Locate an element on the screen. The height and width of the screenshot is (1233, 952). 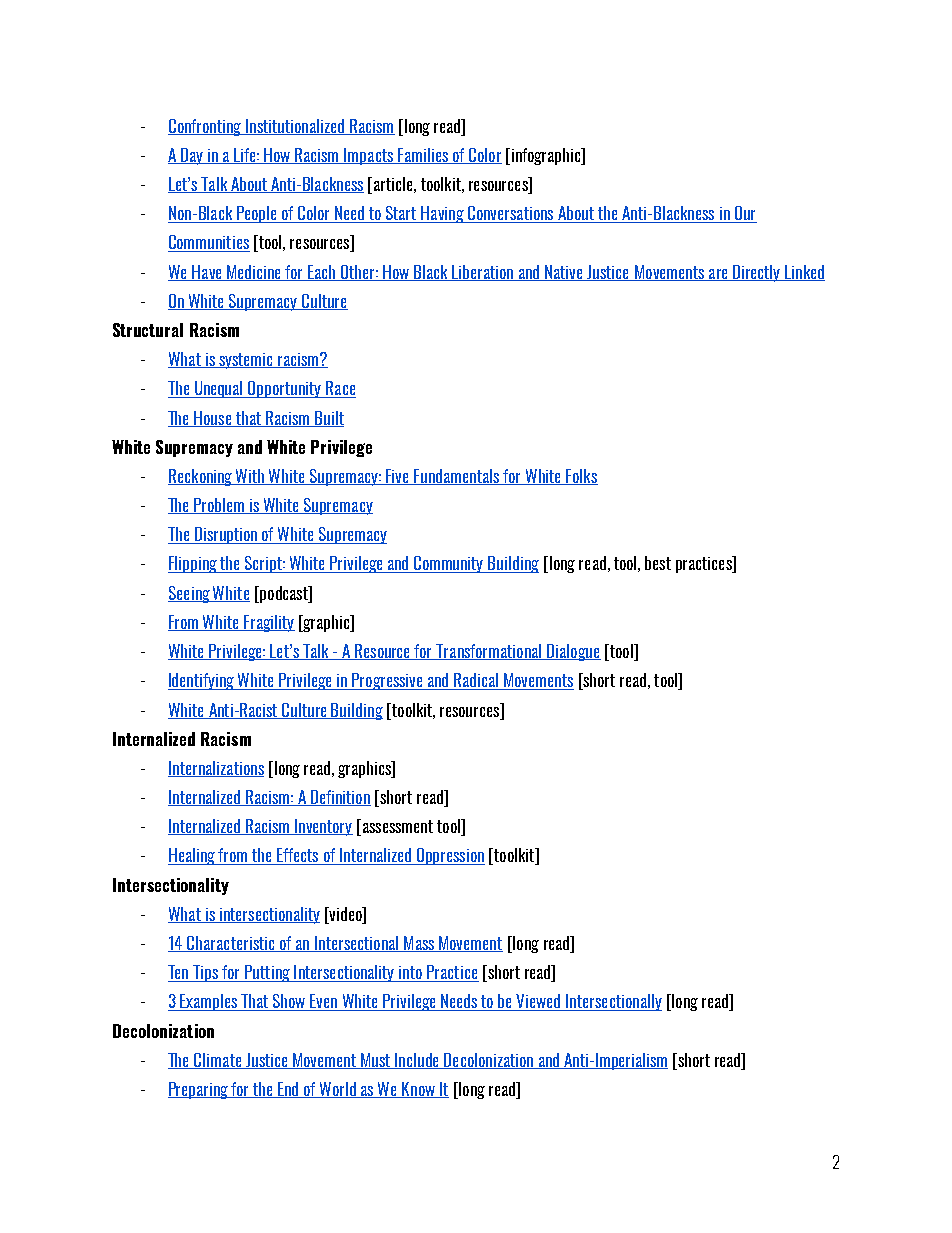
Seeing is located at coordinates (190, 594).
